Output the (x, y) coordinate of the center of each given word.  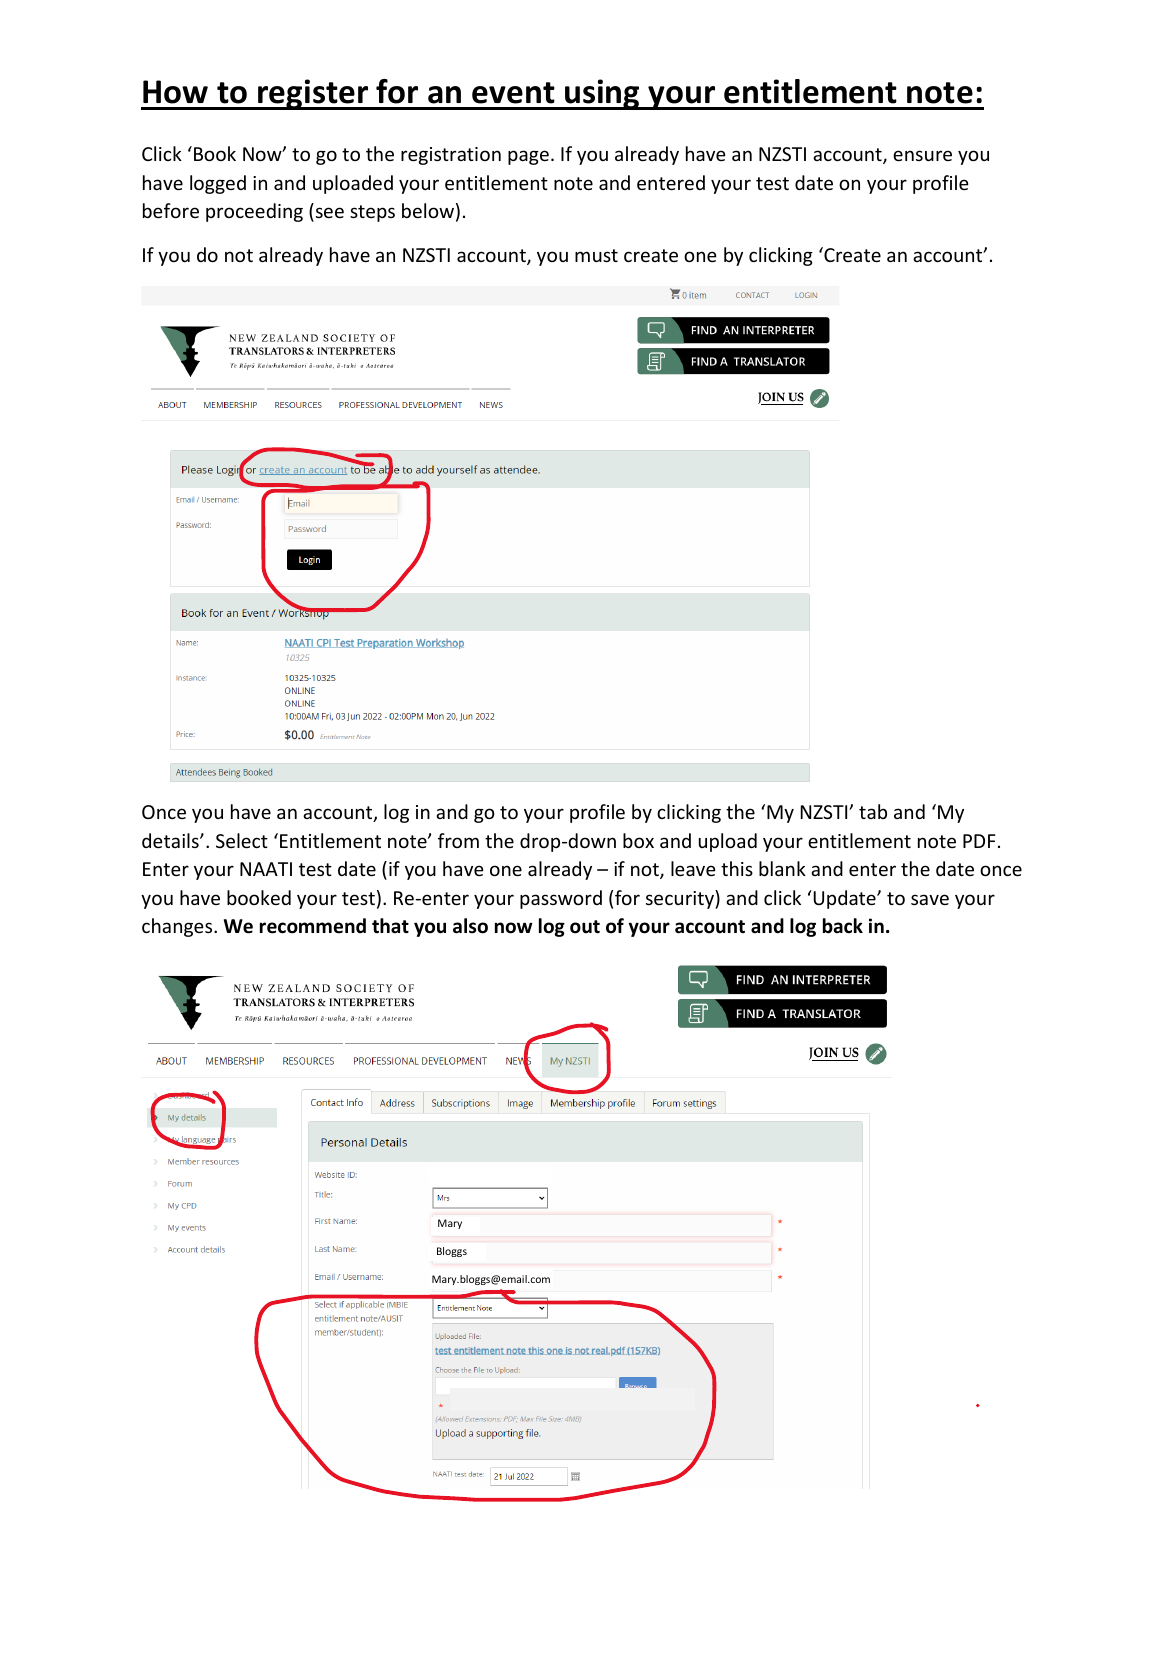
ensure (922, 155)
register (313, 94)
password (561, 899)
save (930, 899)
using (602, 94)
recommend (313, 926)
